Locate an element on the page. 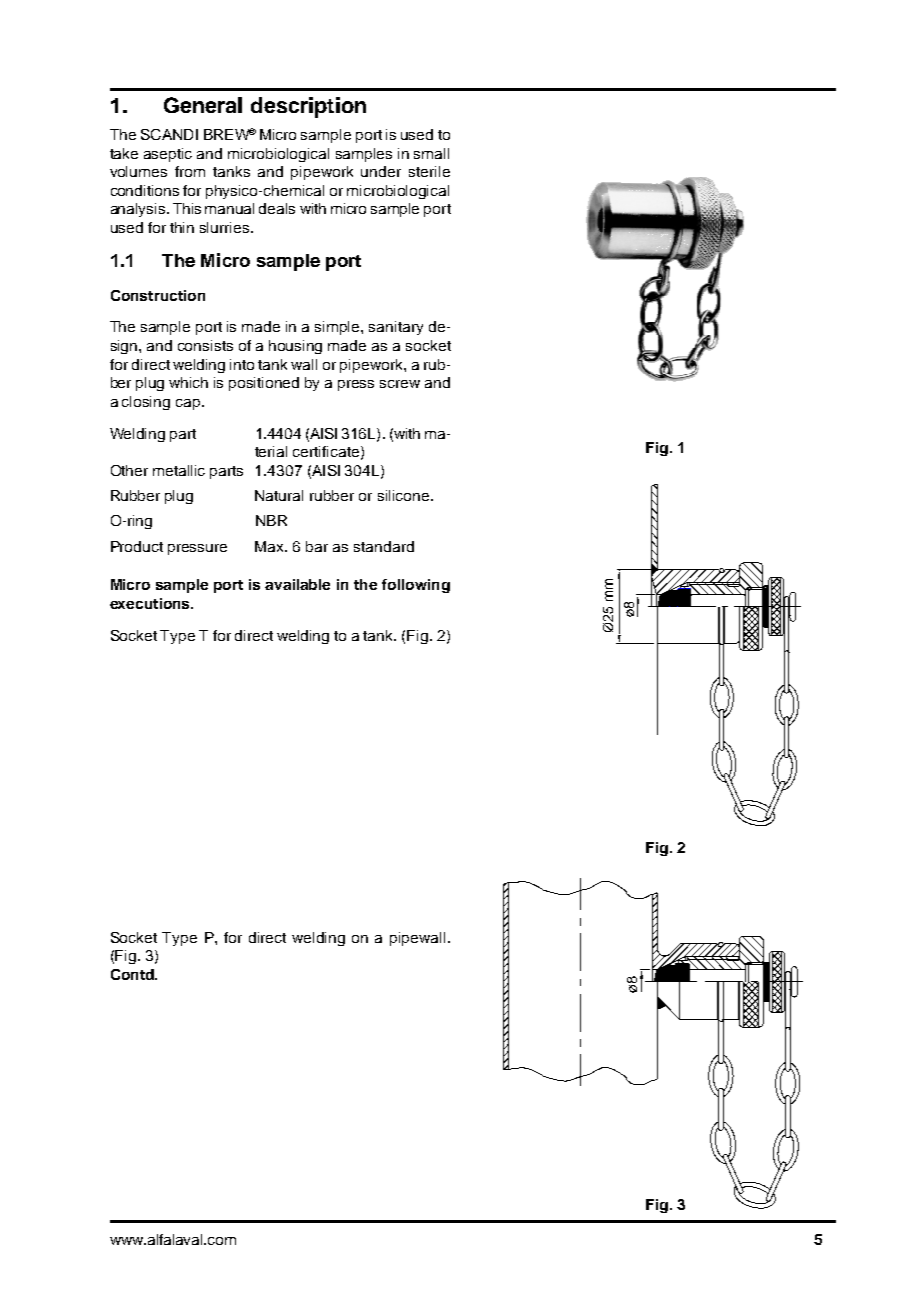 The height and width of the page is (1308, 924). housing is located at coordinates (295, 347).
